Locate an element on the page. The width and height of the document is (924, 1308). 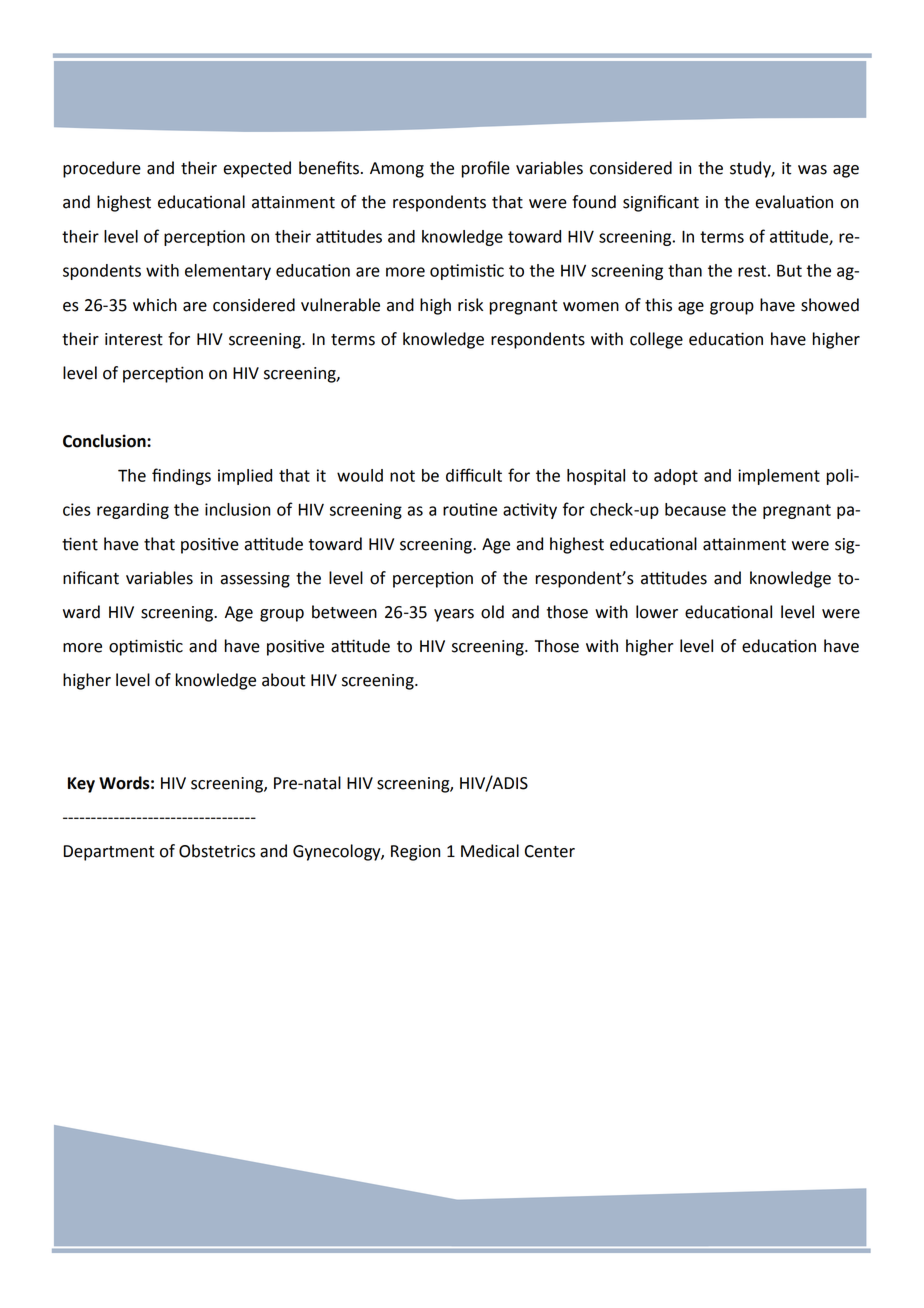
Obstetrics is located at coordinates (217, 851).
